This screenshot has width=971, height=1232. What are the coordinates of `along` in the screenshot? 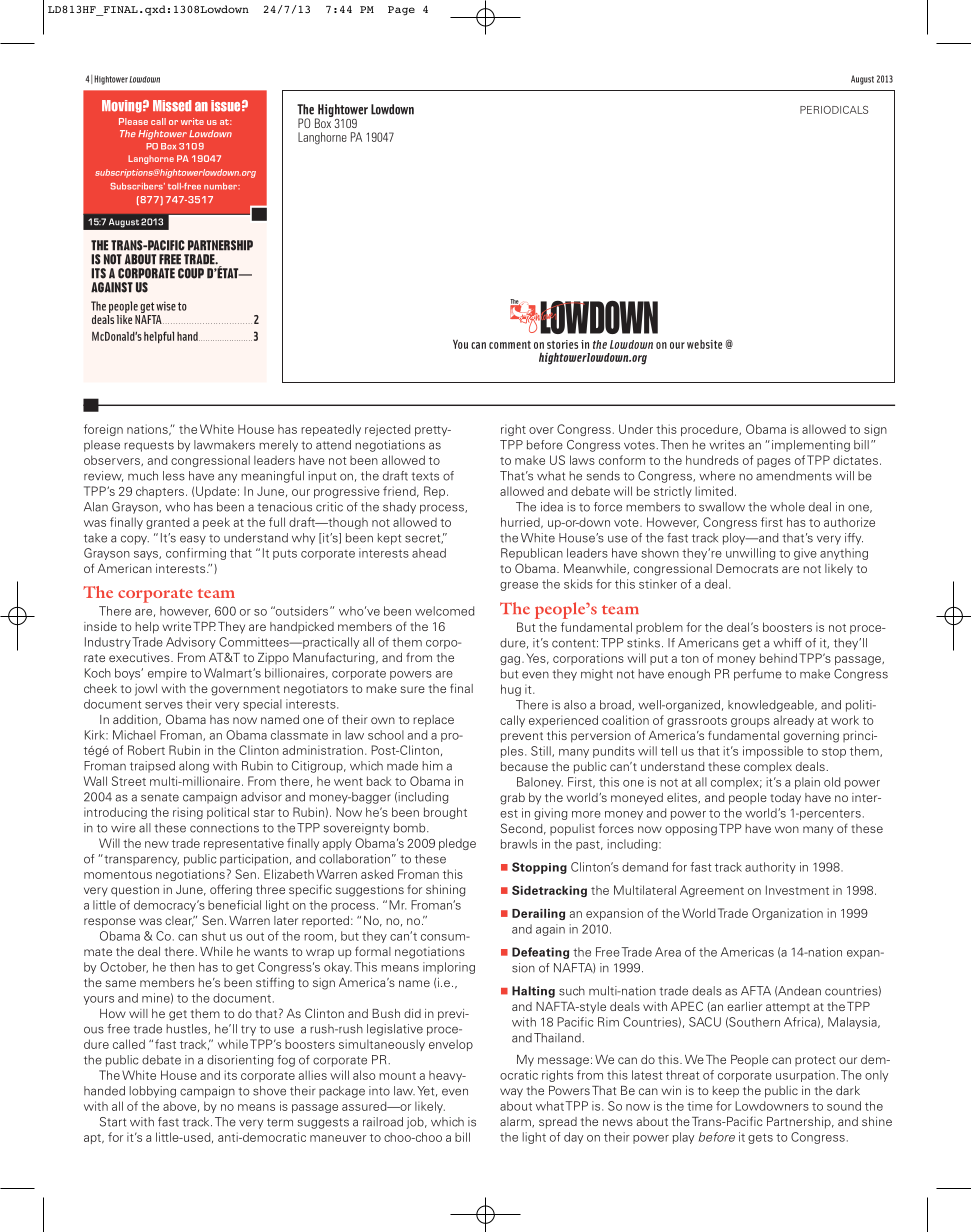 It's located at (194, 767).
